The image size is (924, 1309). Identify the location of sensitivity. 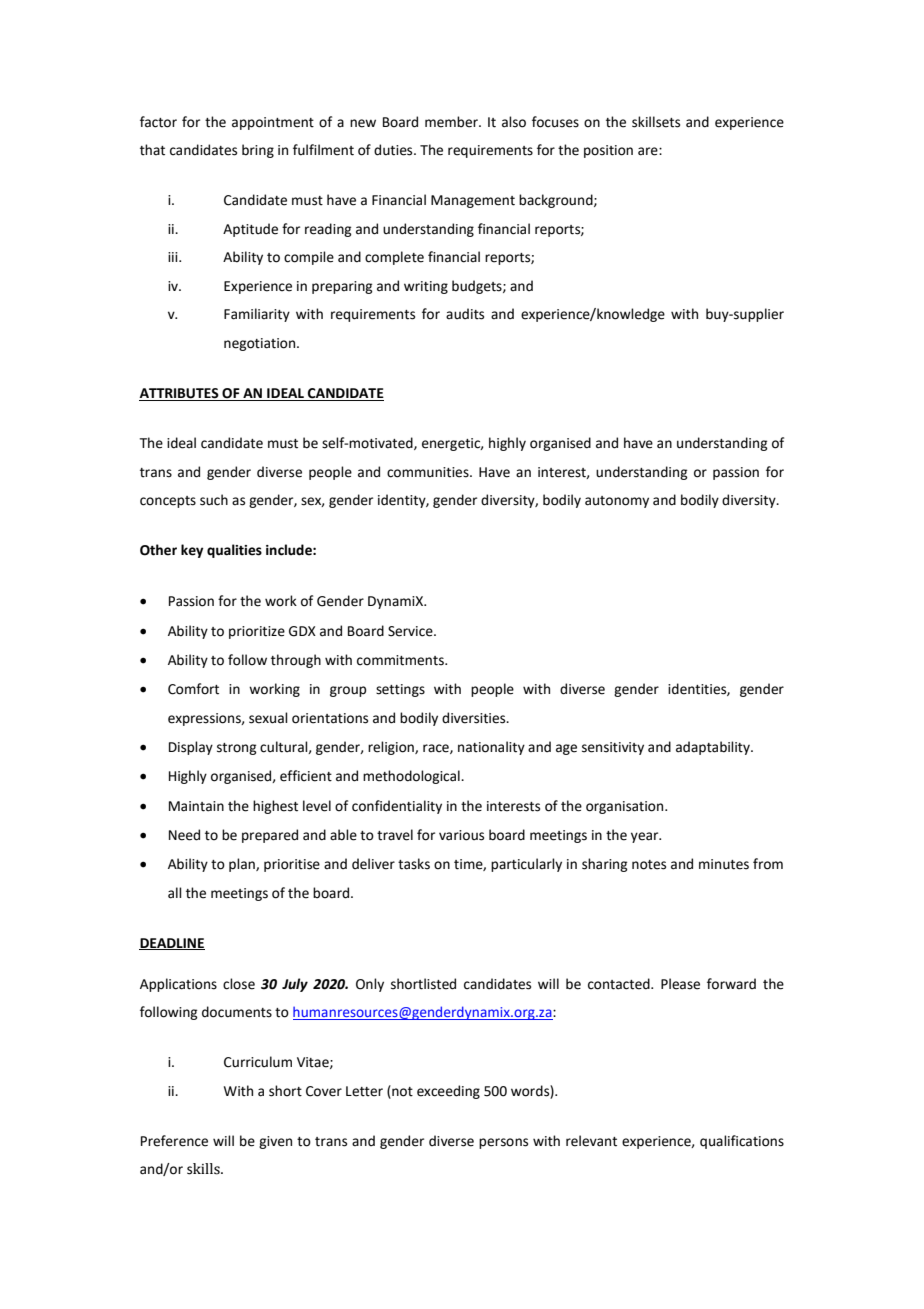
(613, 748).
